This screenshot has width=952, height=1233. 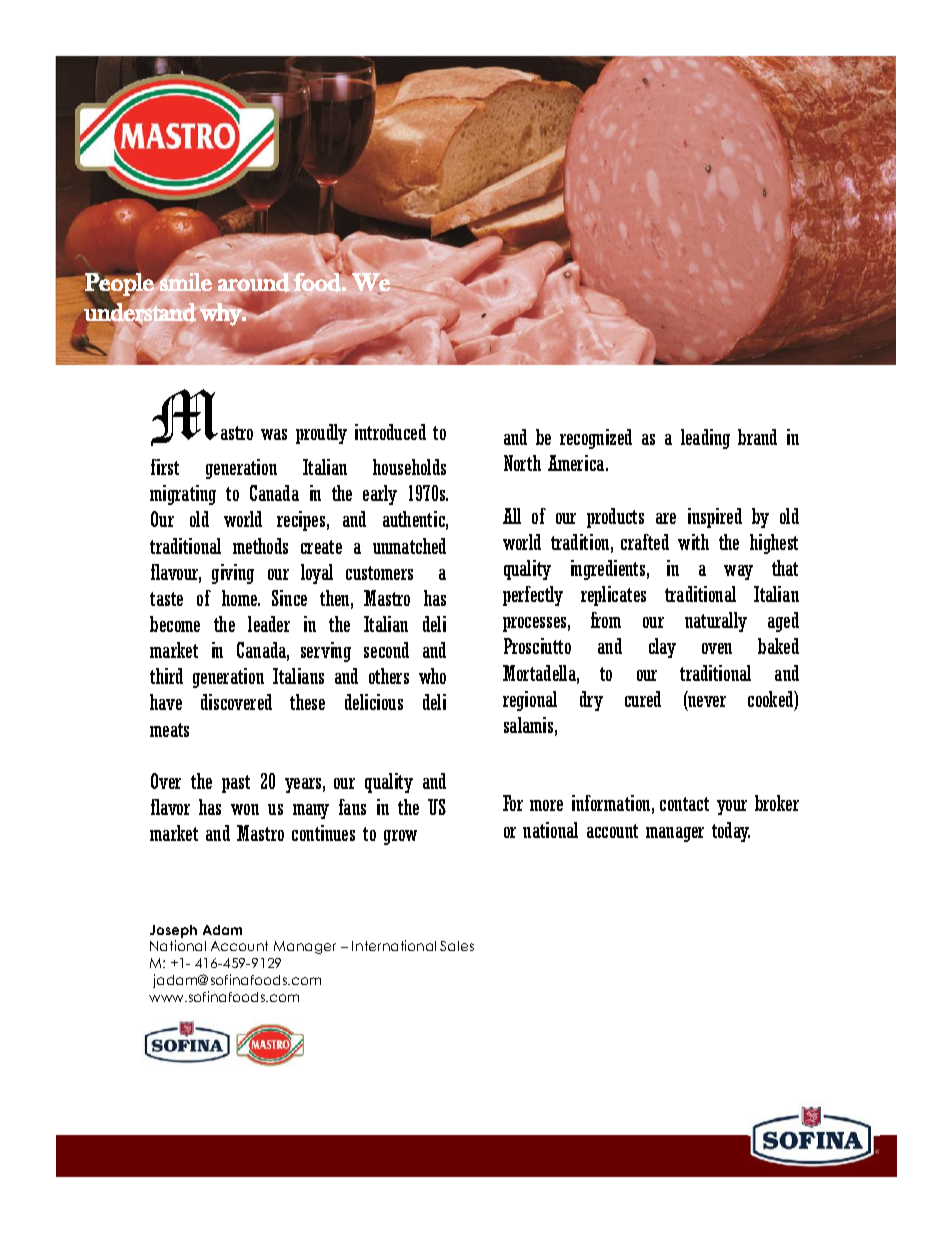 I want to click on migrating, so click(x=183, y=495).
